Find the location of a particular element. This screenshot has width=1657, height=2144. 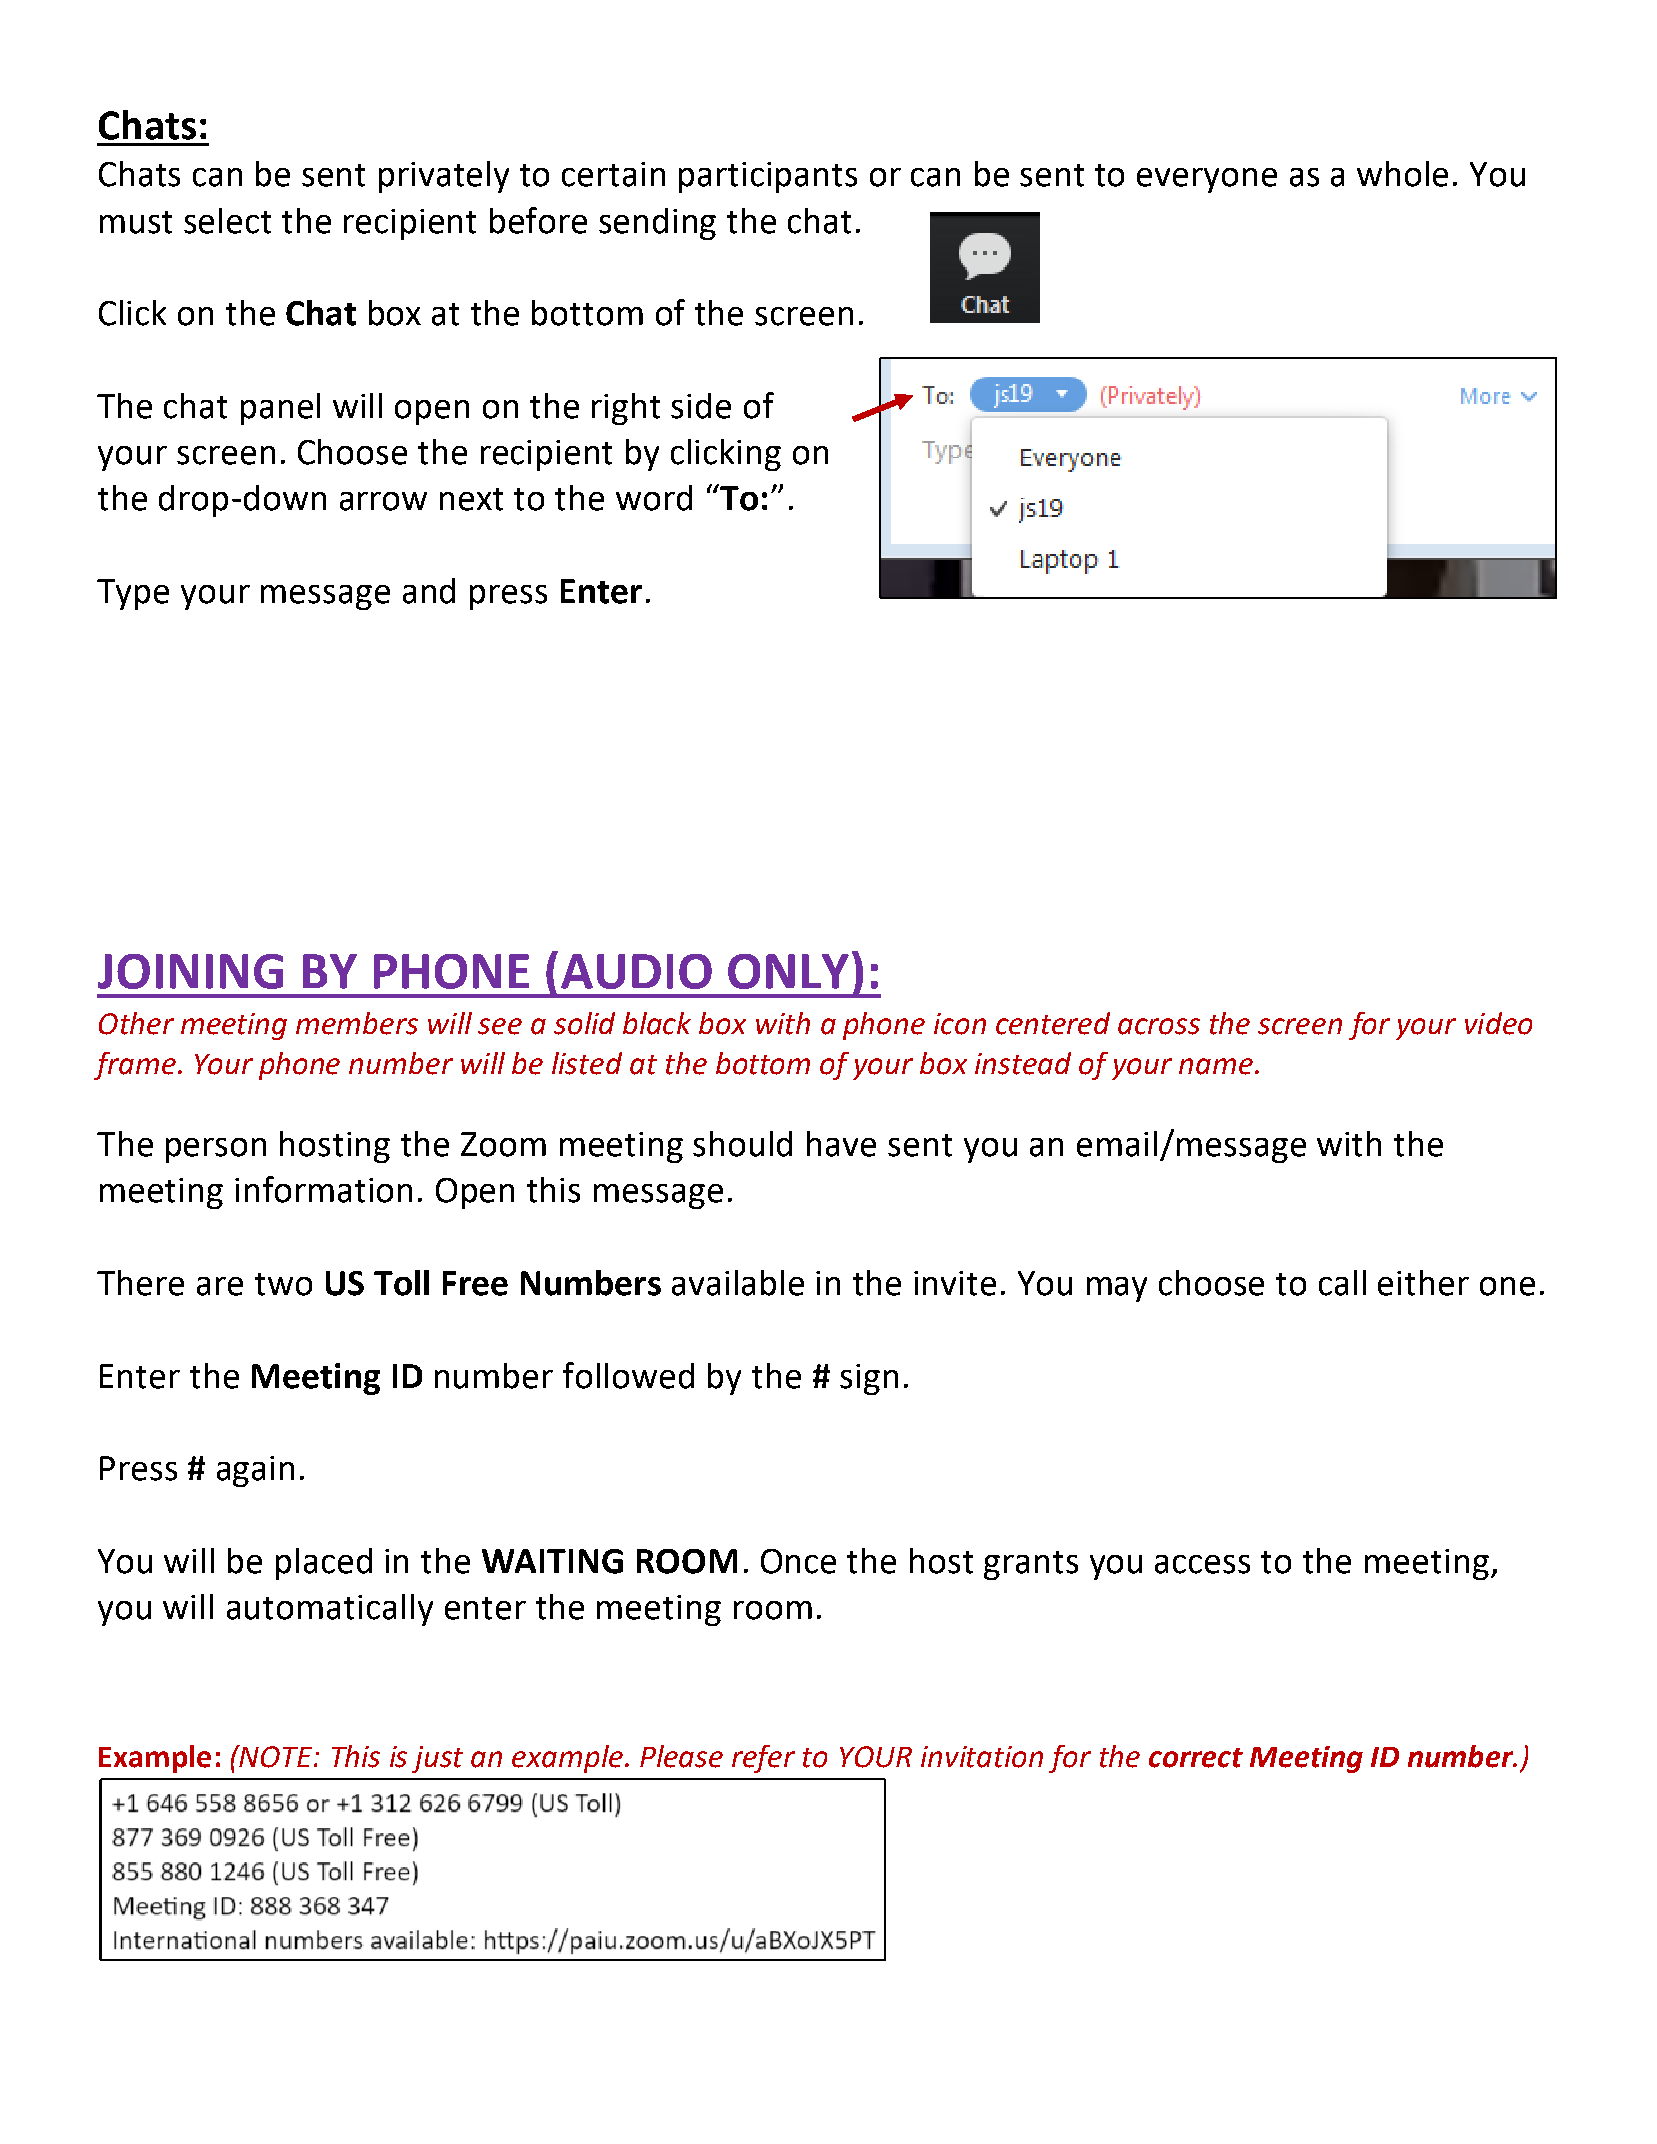

JOINING is located at coordinates (190, 971).
